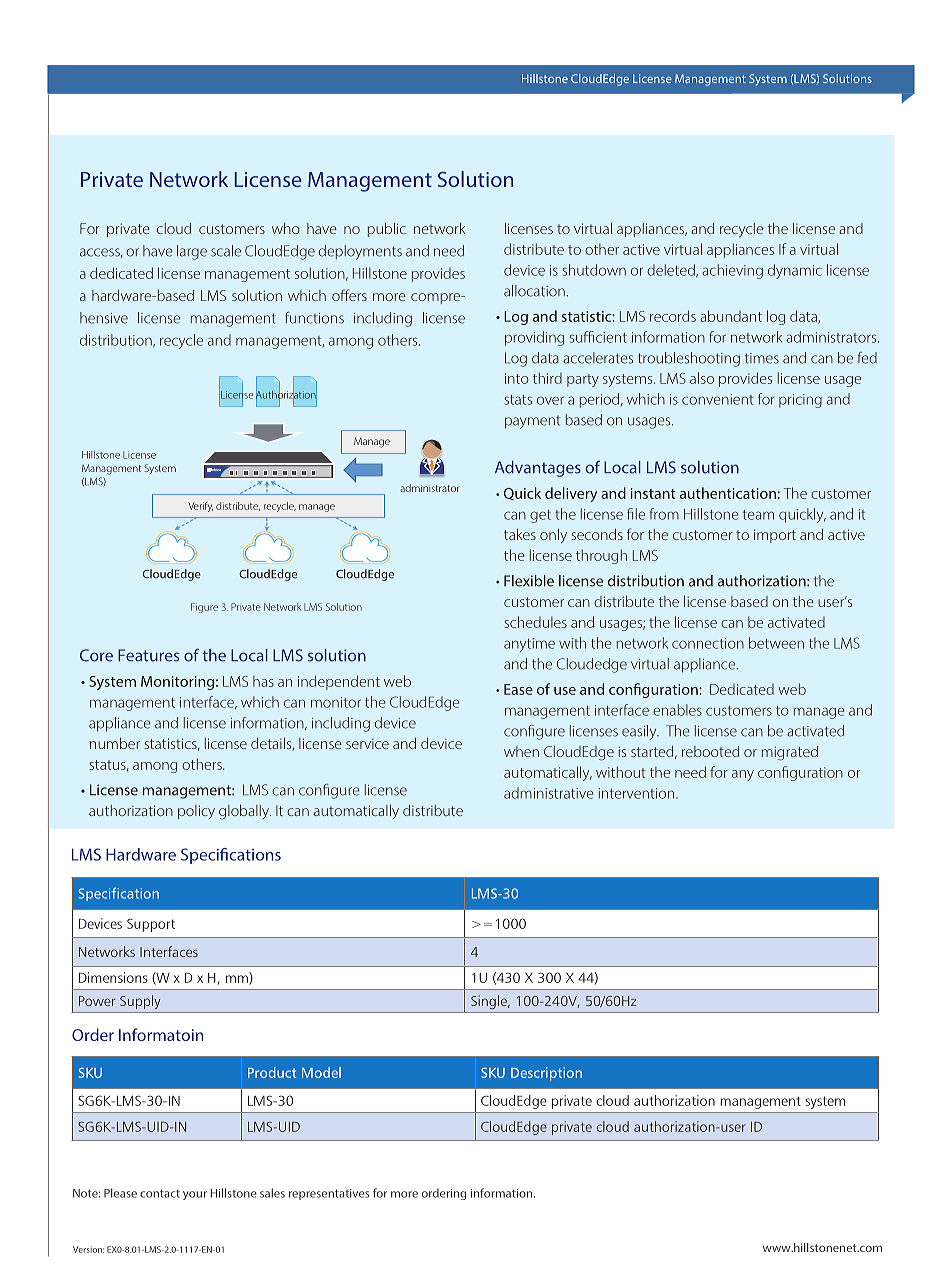  Describe the element at coordinates (195, 1195) in the screenshot. I see `your` at that location.
